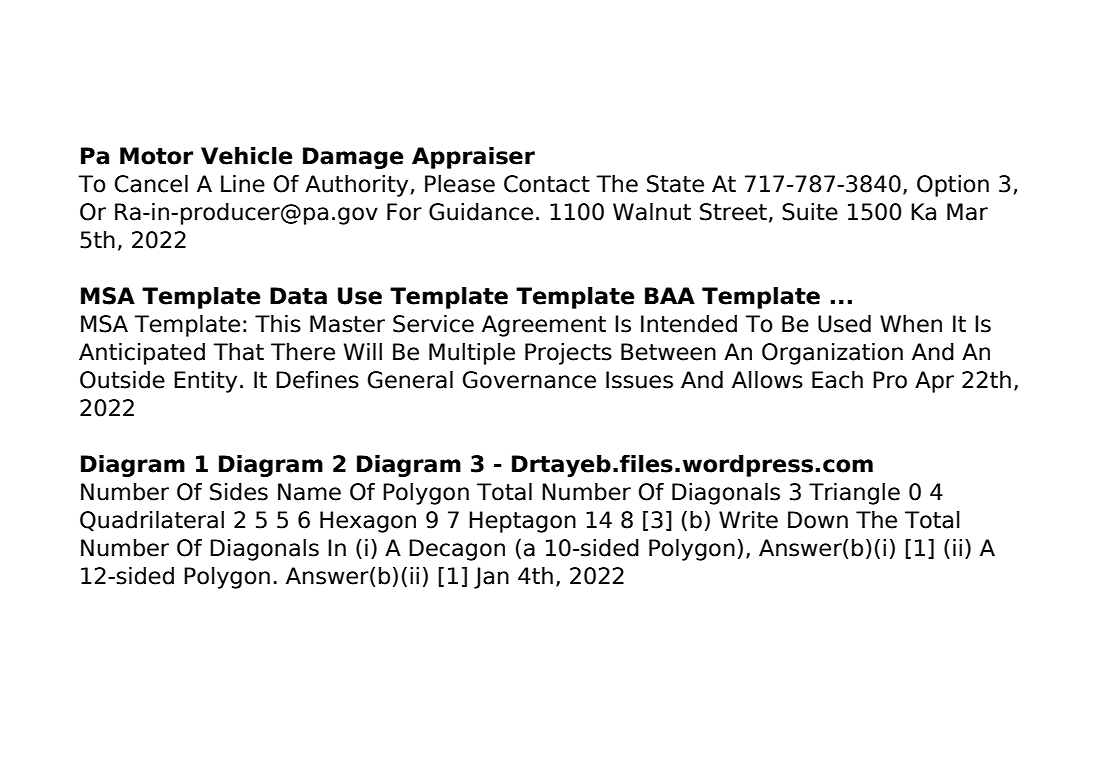 This image has height=782, width=1110. Describe the element at coordinates (152, 521) in the image. I see `Quadrilateral` at that location.
